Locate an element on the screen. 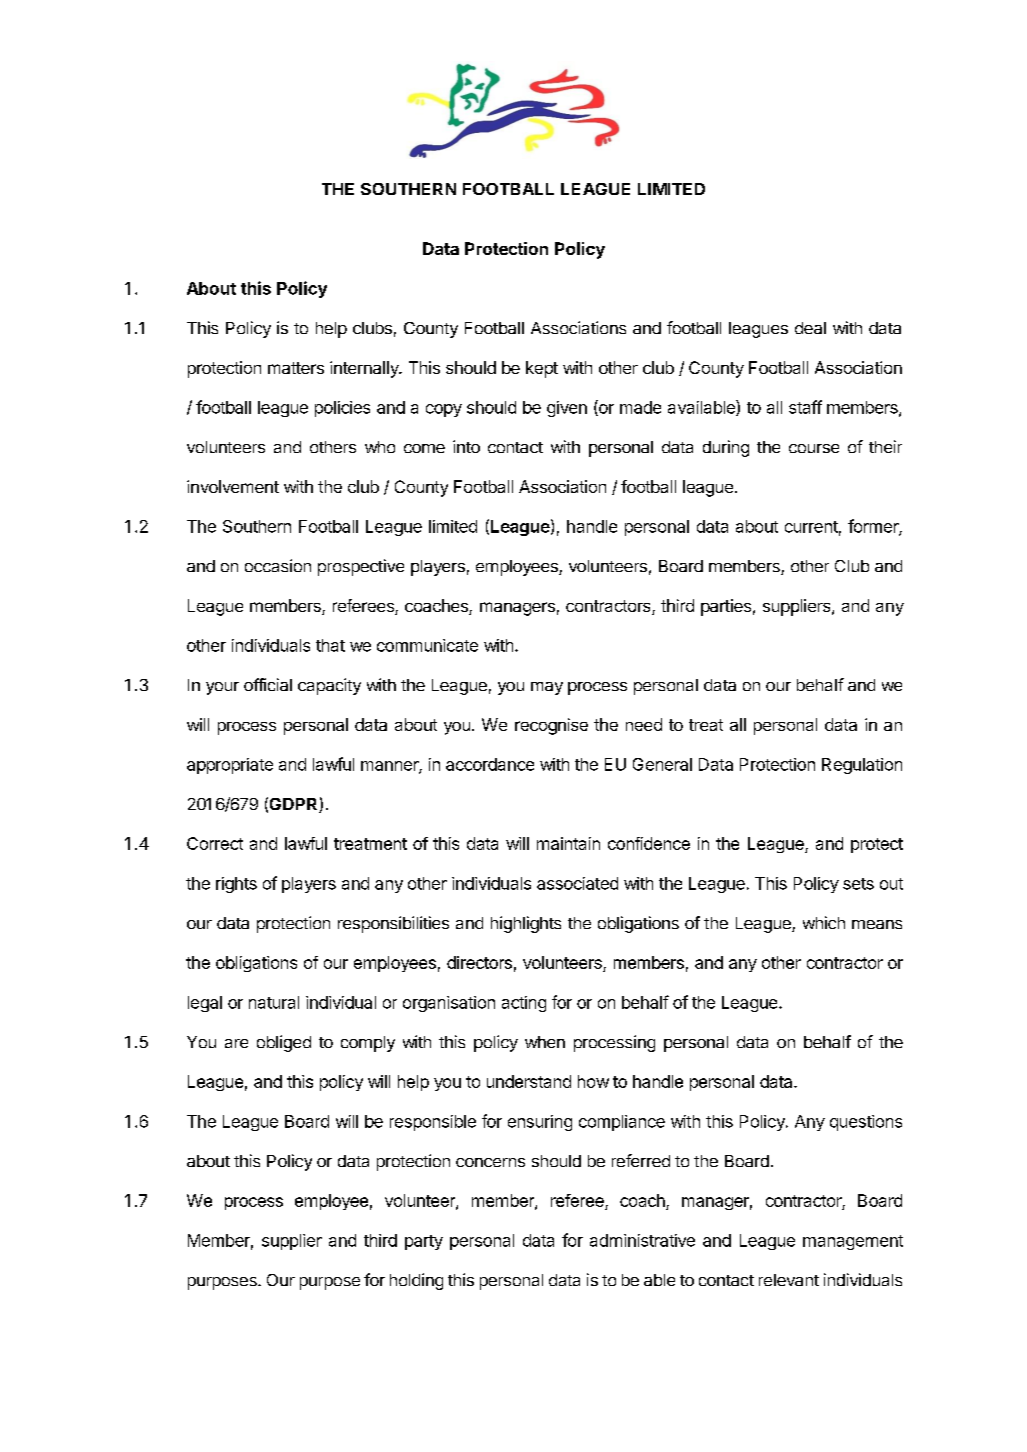 The width and height of the screenshot is (1027, 1452). matters is located at coordinates (296, 368).
